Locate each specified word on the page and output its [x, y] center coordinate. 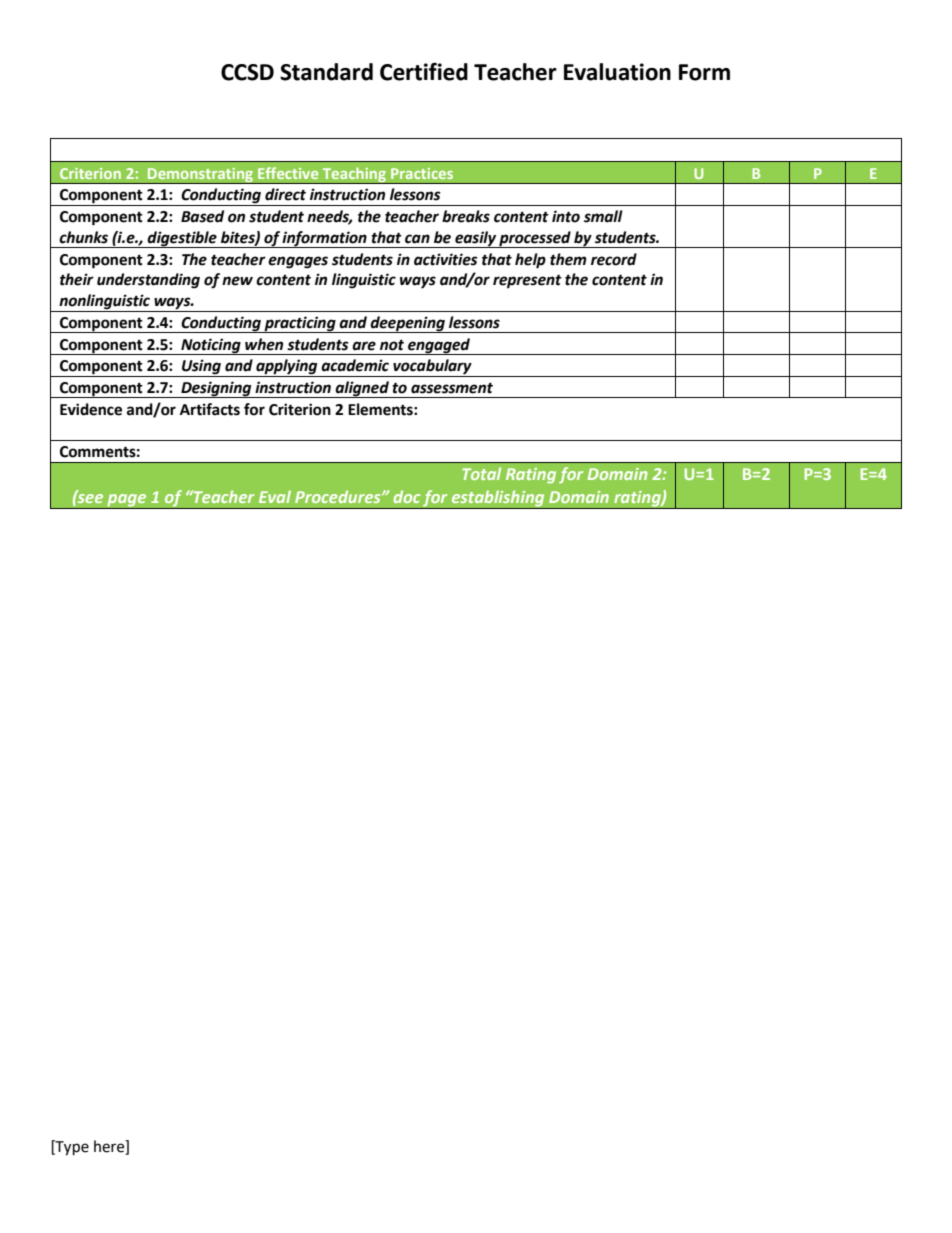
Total [481, 473]
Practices [422, 173]
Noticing [211, 346]
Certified [424, 71]
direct [285, 194]
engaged [439, 346]
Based [202, 216]
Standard [326, 72]
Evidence [91, 409]
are [364, 346]
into [566, 216]
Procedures [339, 496]
